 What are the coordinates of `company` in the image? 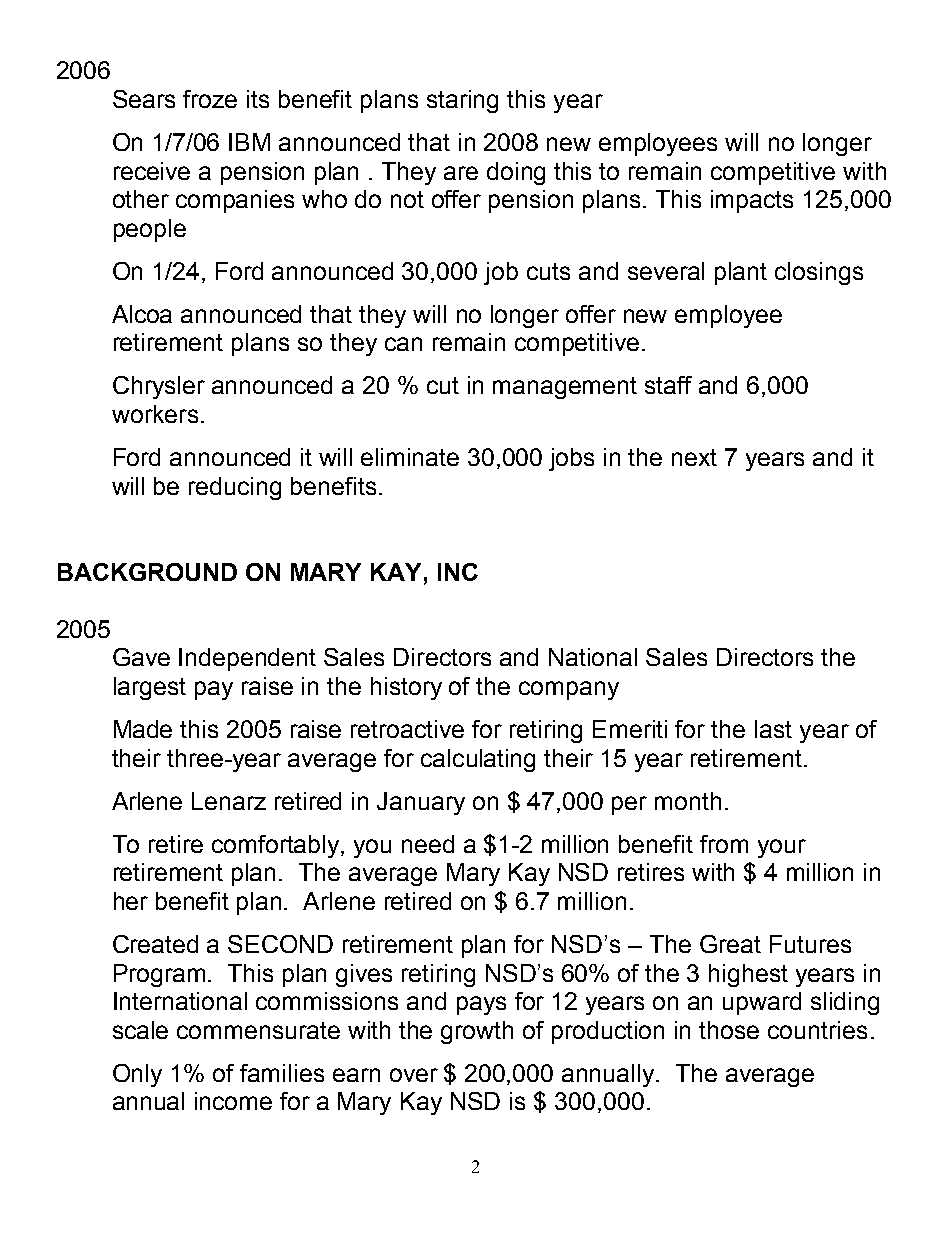 It's located at (569, 690).
